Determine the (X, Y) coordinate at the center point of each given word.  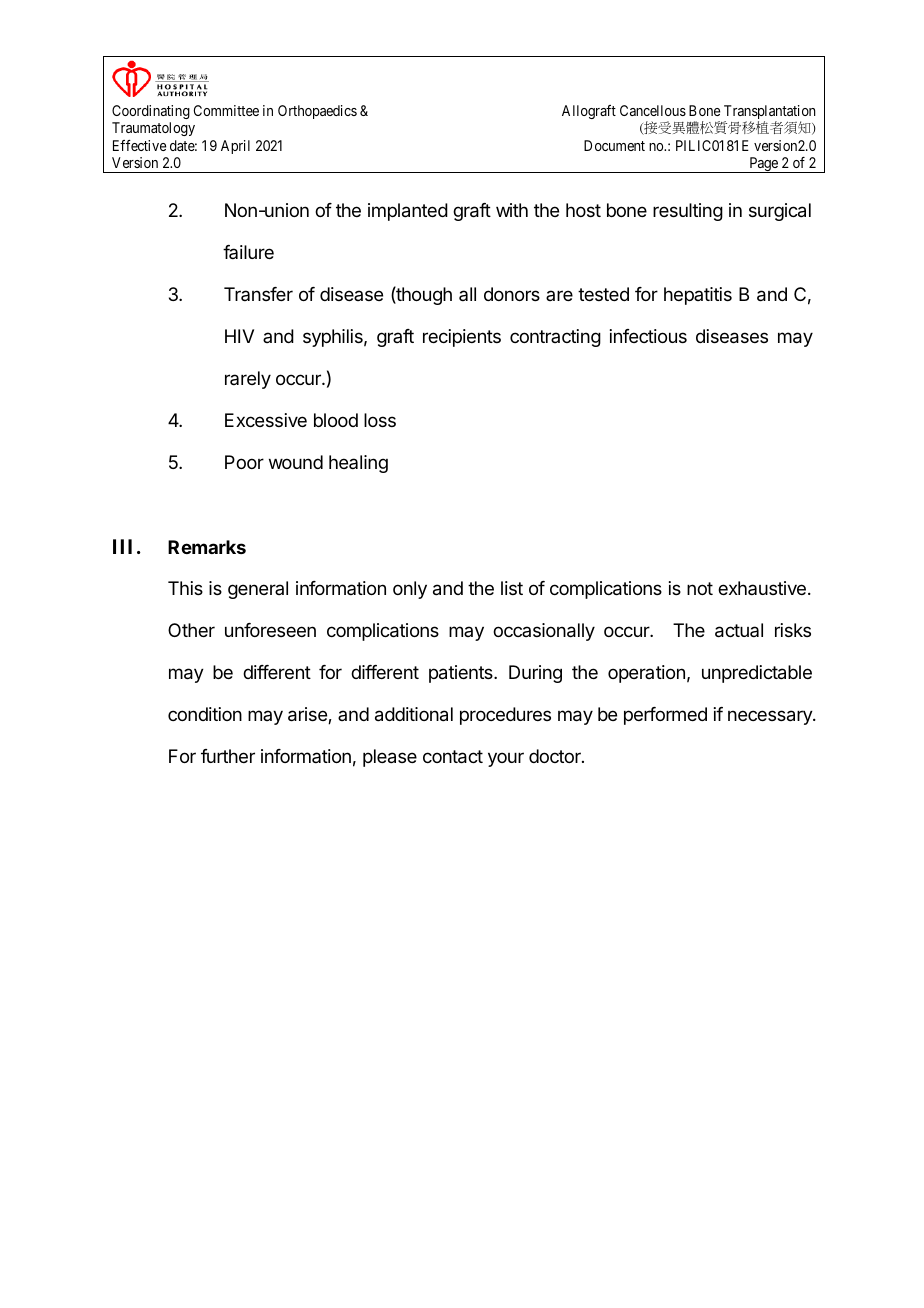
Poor (244, 462)
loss (380, 420)
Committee (226, 110)
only (410, 590)
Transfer (258, 294)
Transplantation (770, 113)
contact (453, 757)
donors (512, 294)
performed (665, 716)
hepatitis (698, 296)
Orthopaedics (317, 112)
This (185, 588)
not (700, 588)
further (228, 756)
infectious (648, 336)
